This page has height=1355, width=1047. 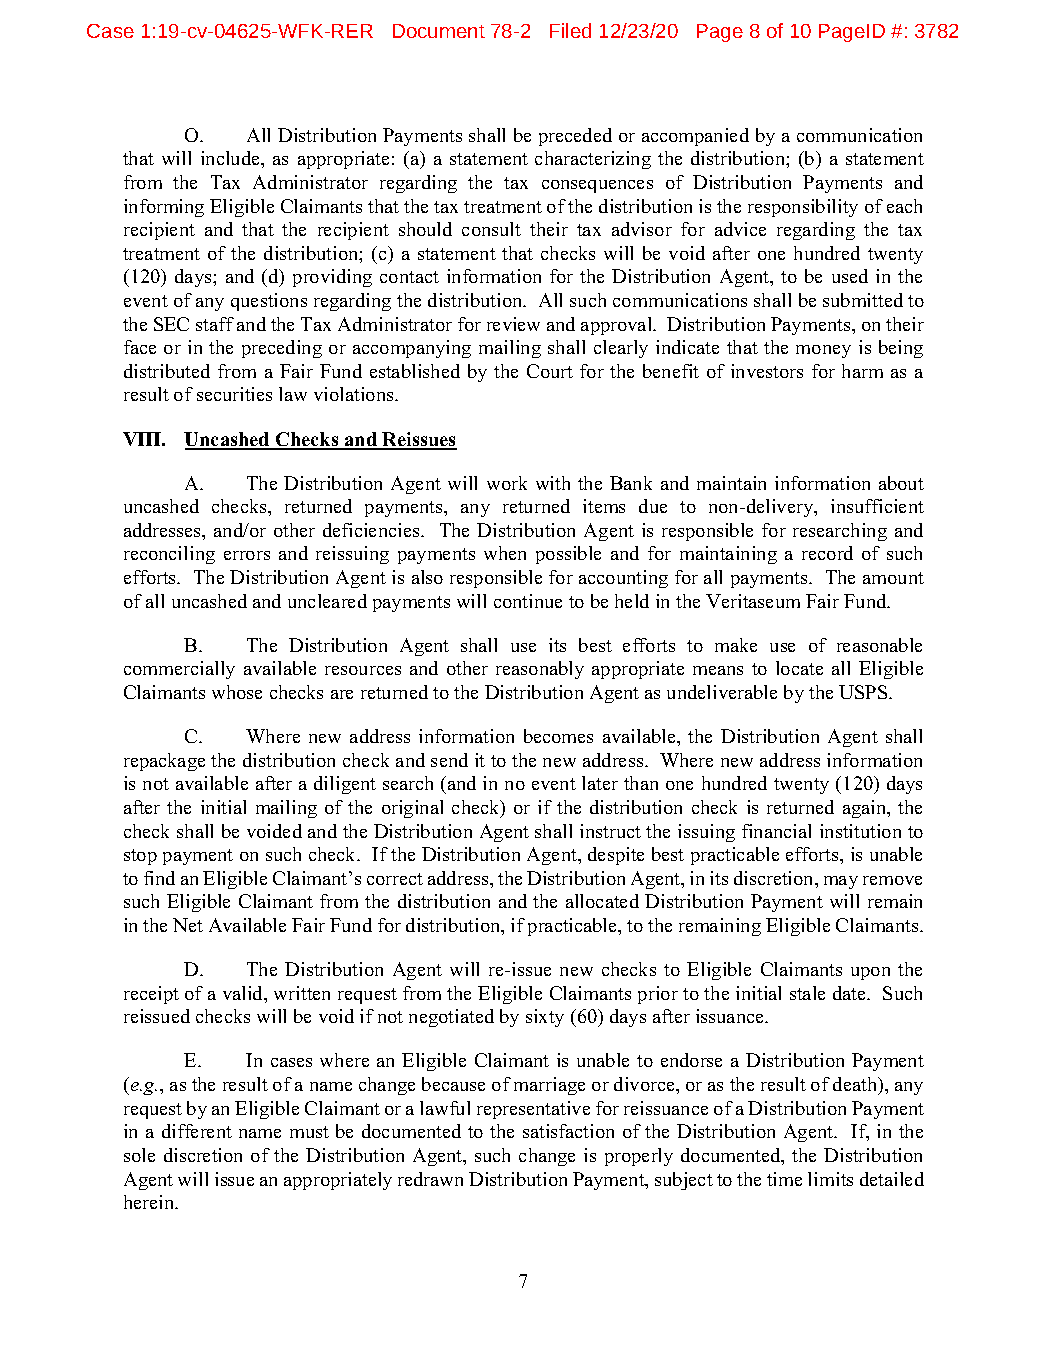 I want to click on satisfaction, so click(x=568, y=1131).
